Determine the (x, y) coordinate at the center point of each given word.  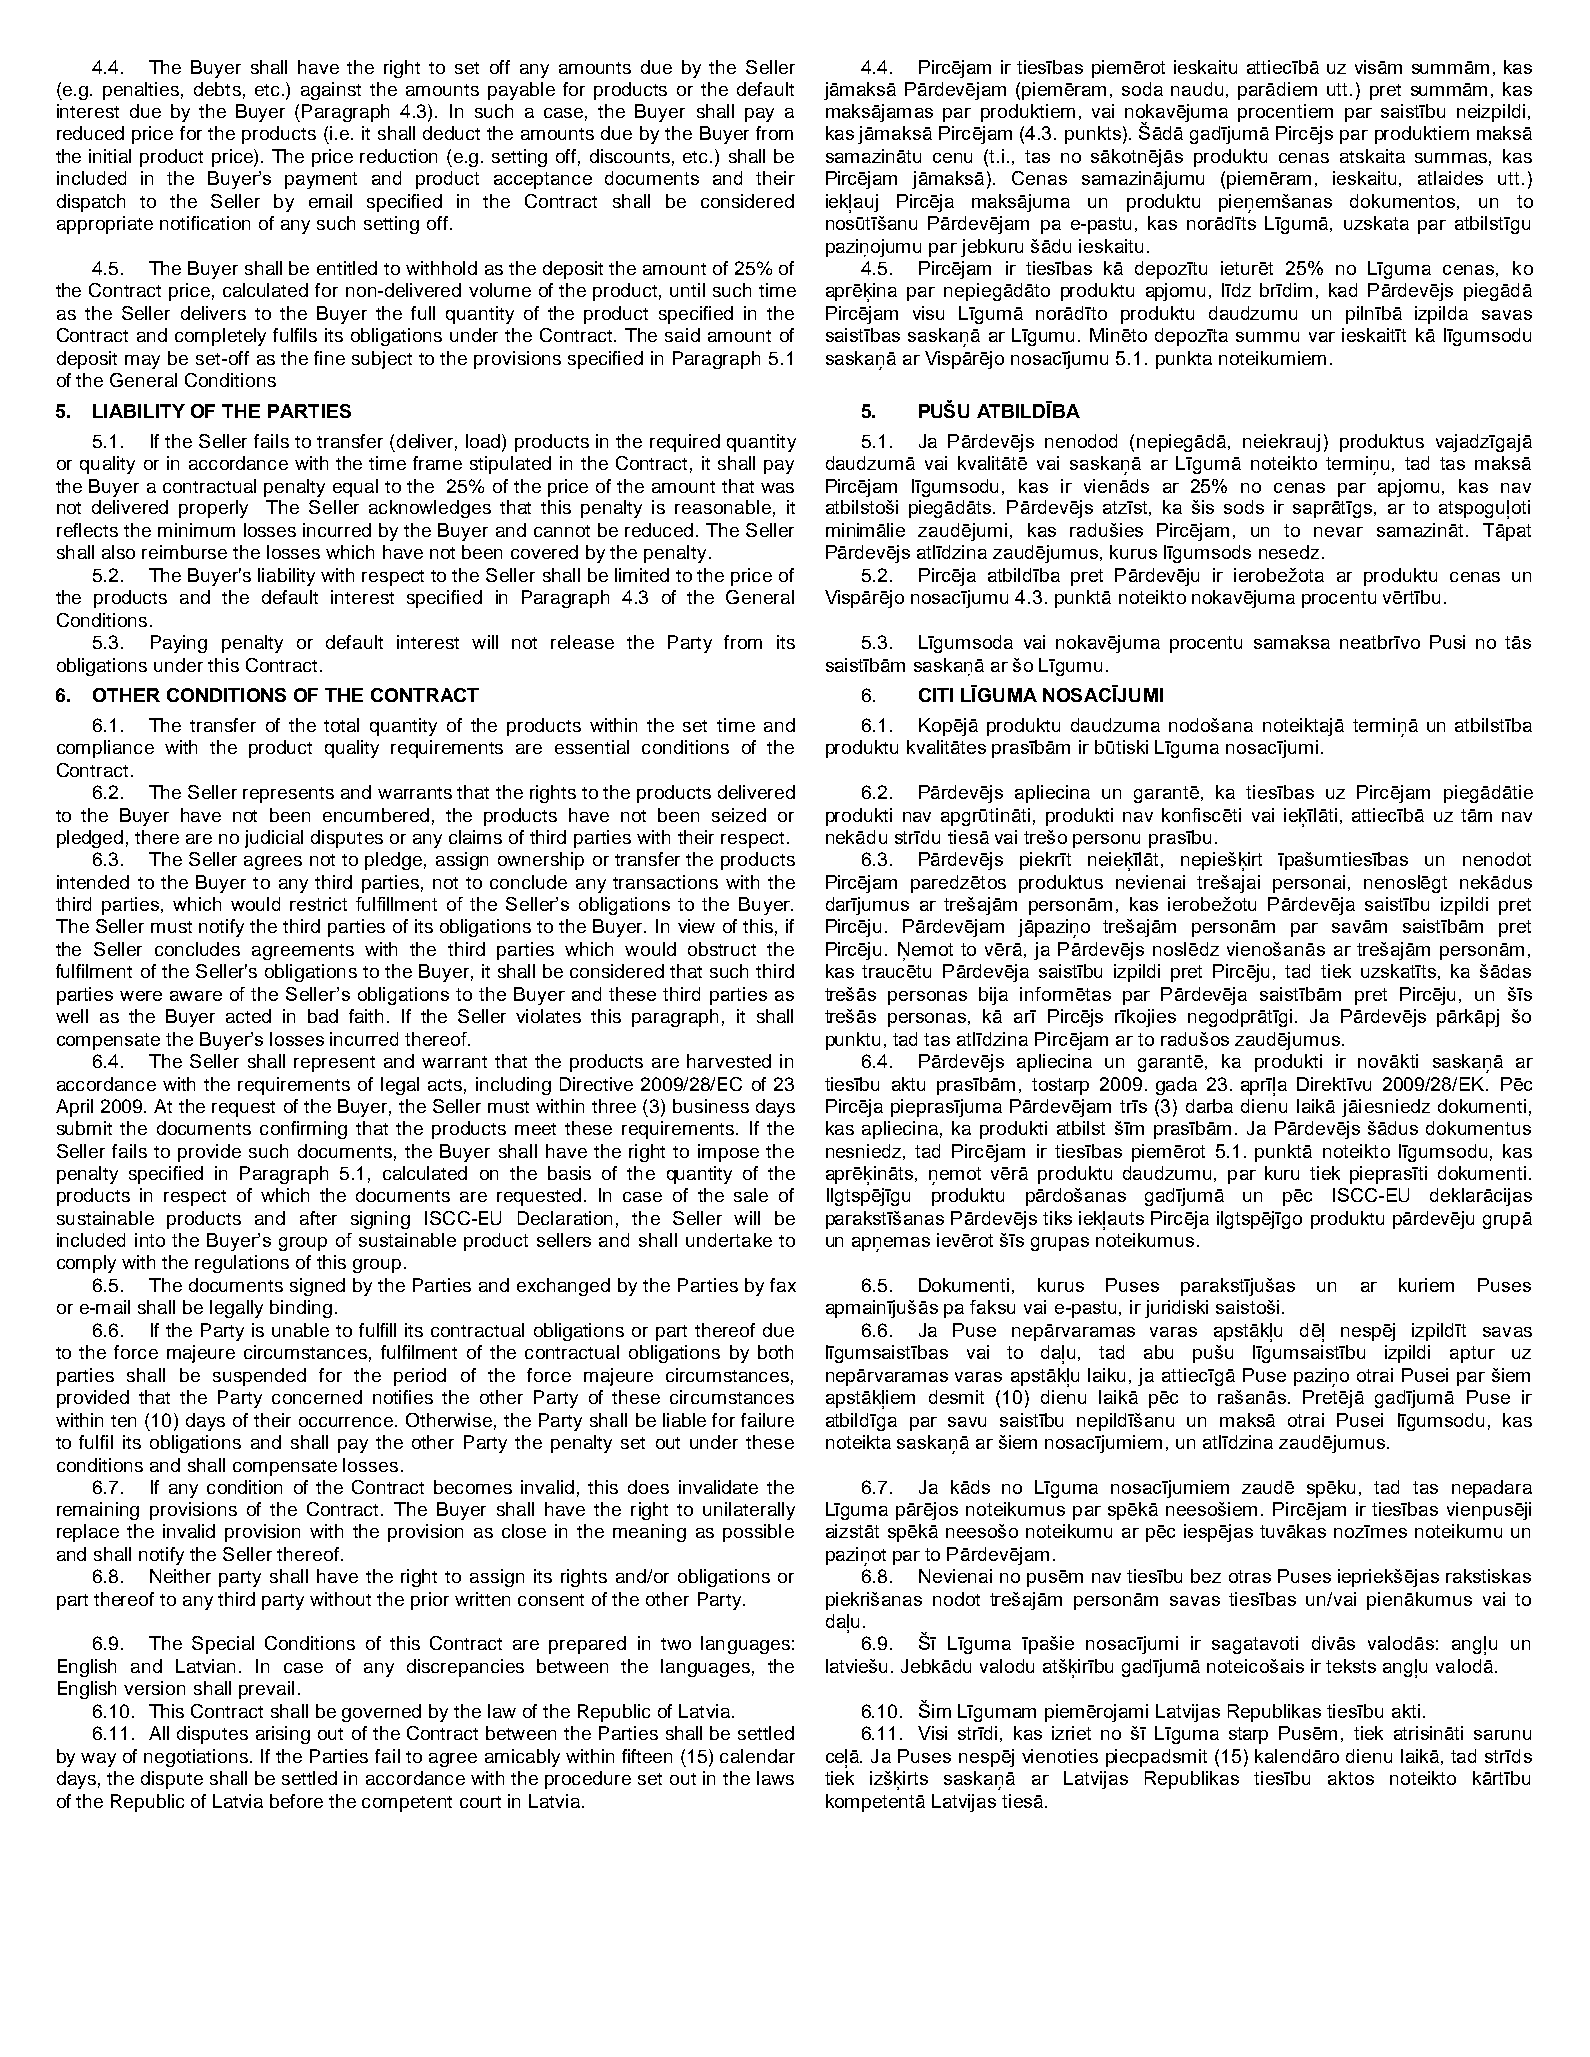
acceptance (543, 180)
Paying (179, 644)
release (582, 642)
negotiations (197, 1758)
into (150, 1240)
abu (1158, 1352)
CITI (936, 695)
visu (928, 313)
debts (217, 89)
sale (751, 1195)
